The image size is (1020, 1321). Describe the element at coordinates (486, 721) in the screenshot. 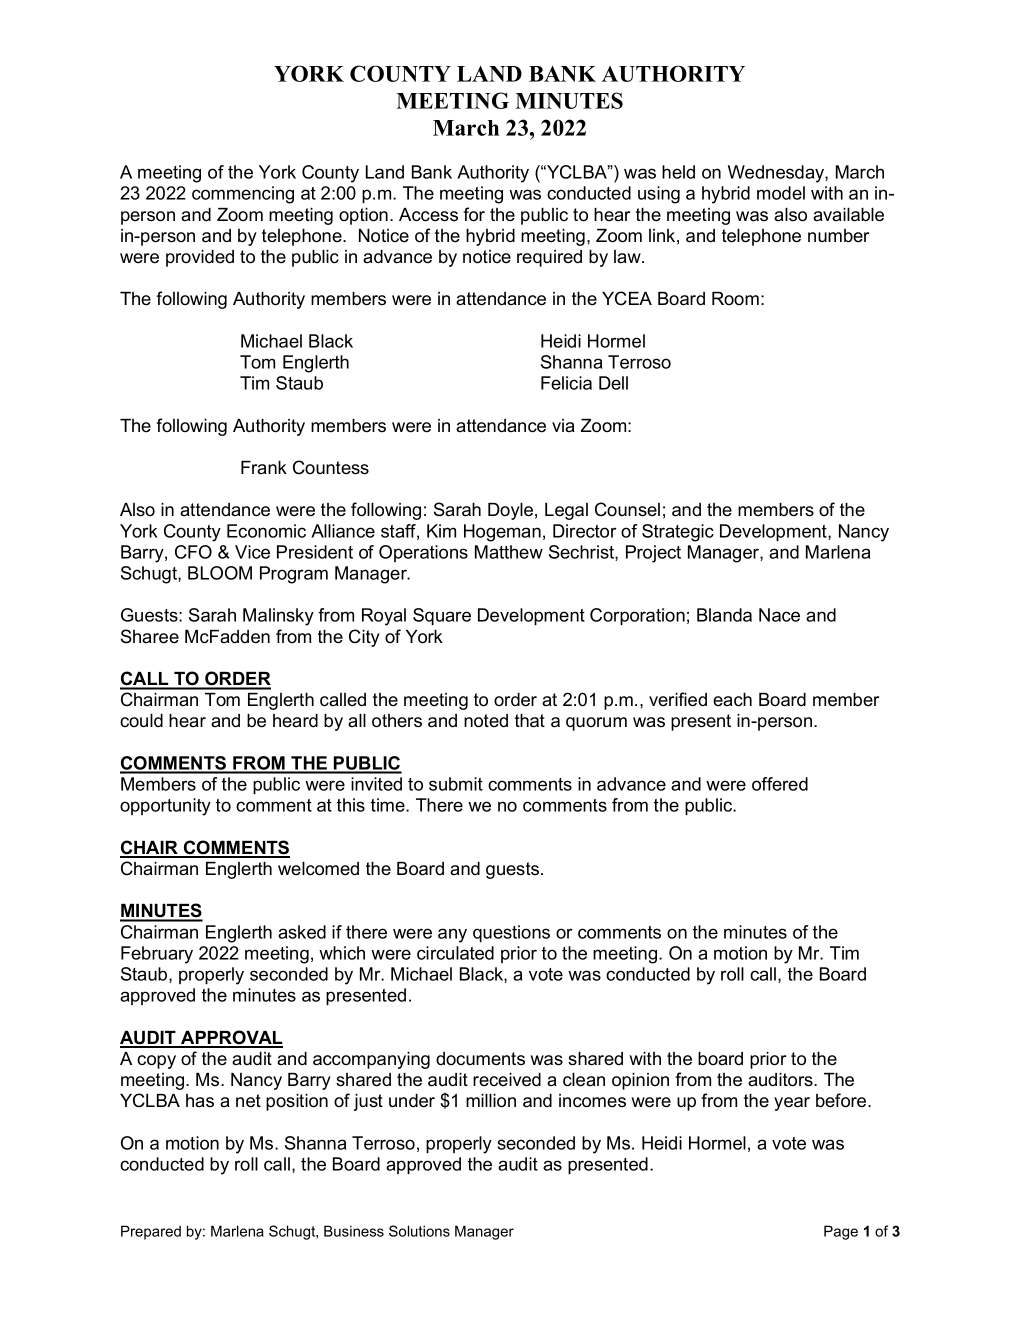

I see `noted` at that location.
